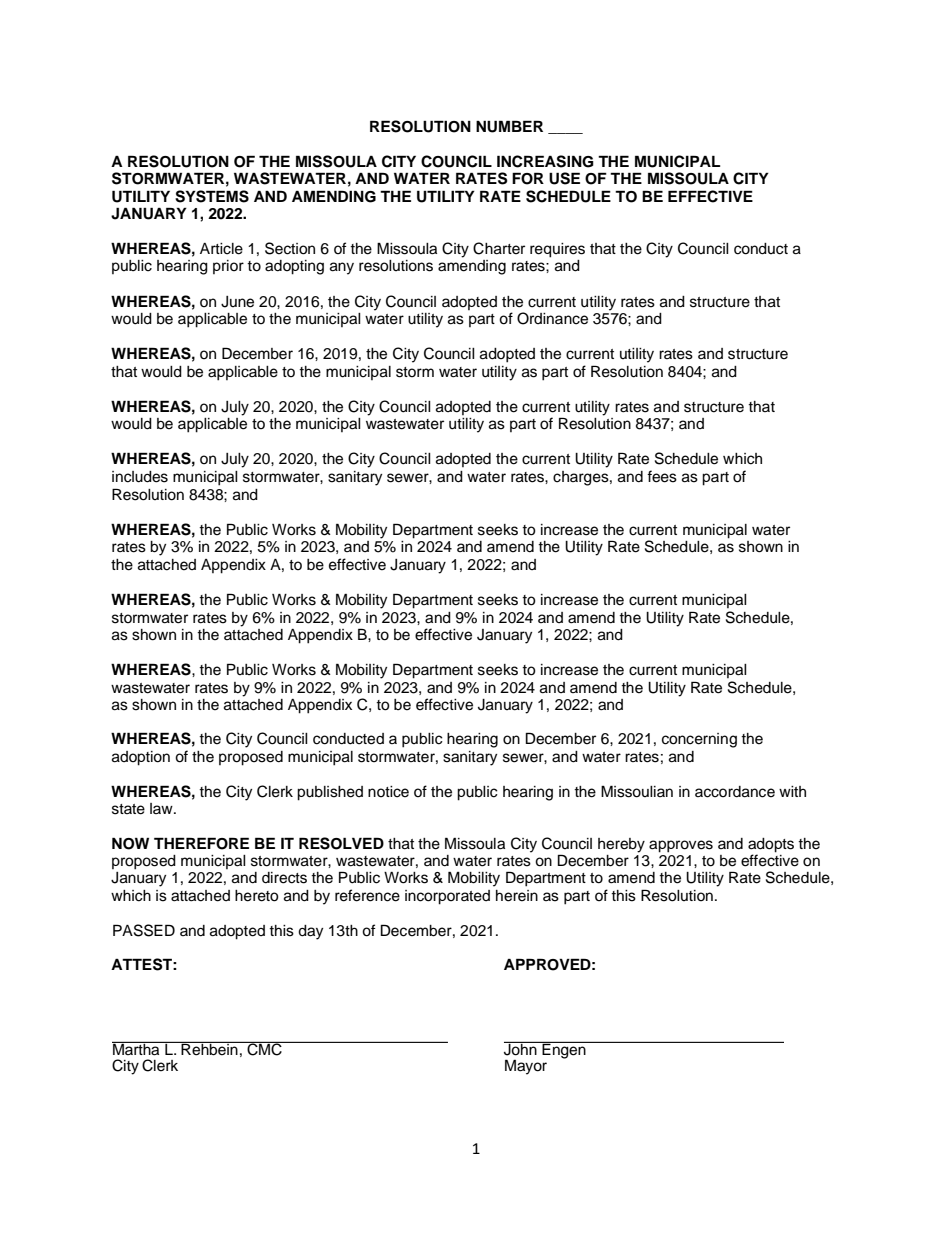 The image size is (952, 1233). Describe the element at coordinates (564, 178) in the image. I see `USE` at that location.
